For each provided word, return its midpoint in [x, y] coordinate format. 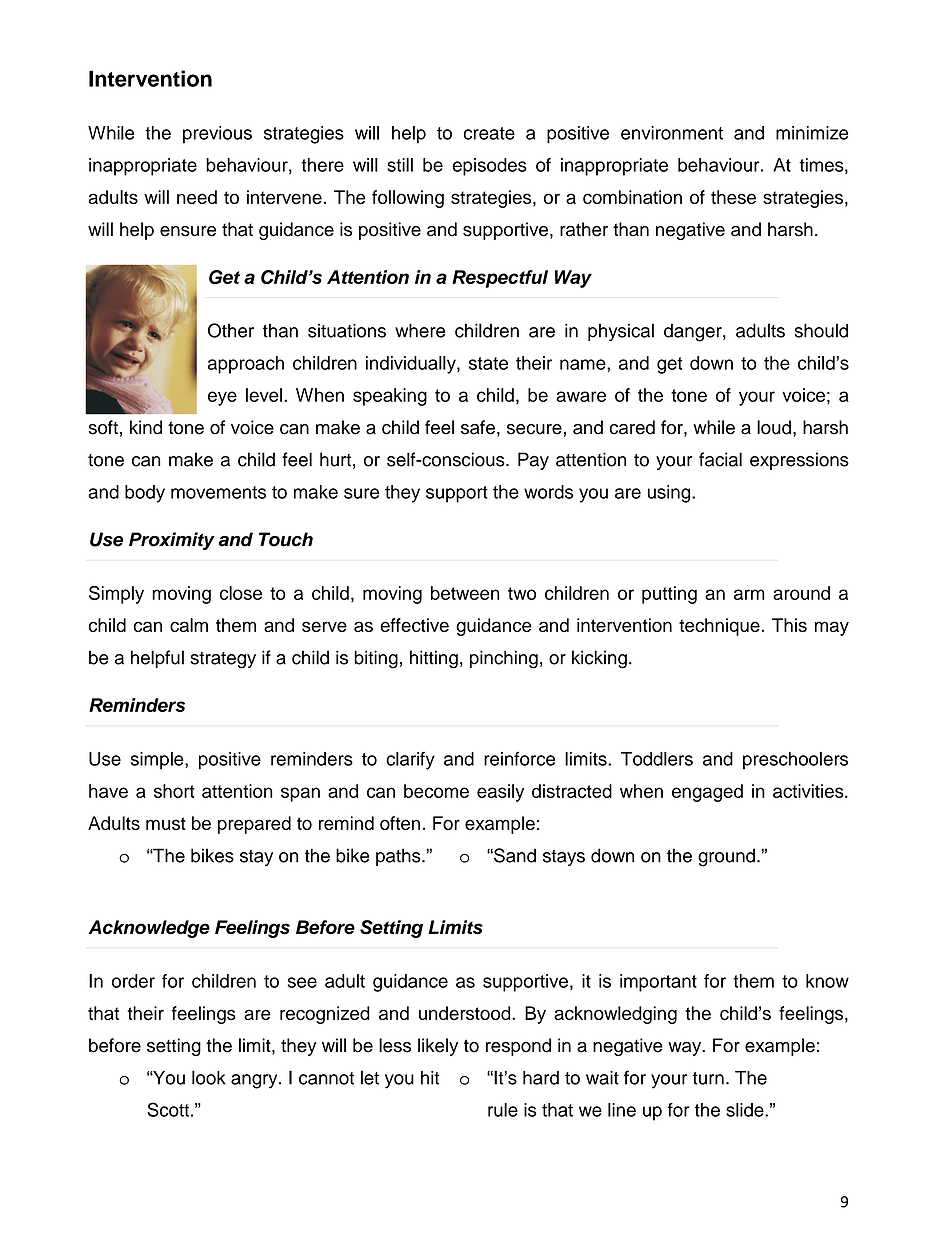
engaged [707, 793]
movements [218, 492]
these [733, 197]
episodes [490, 167]
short [174, 791]
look [209, 1077]
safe [478, 427]
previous [217, 135]
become [436, 791]
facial [720, 459]
